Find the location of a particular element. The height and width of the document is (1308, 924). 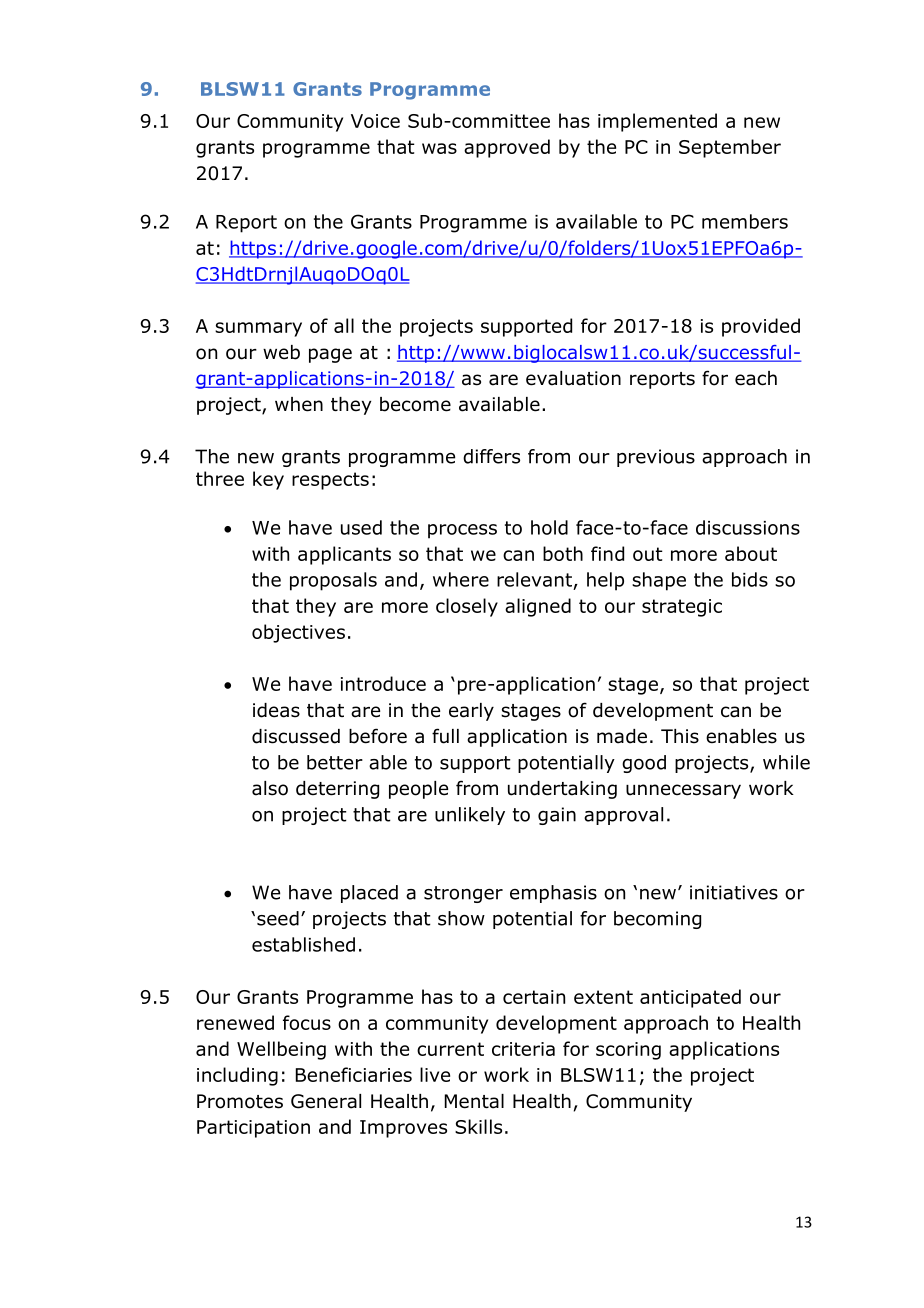

strategic is located at coordinates (682, 608).
